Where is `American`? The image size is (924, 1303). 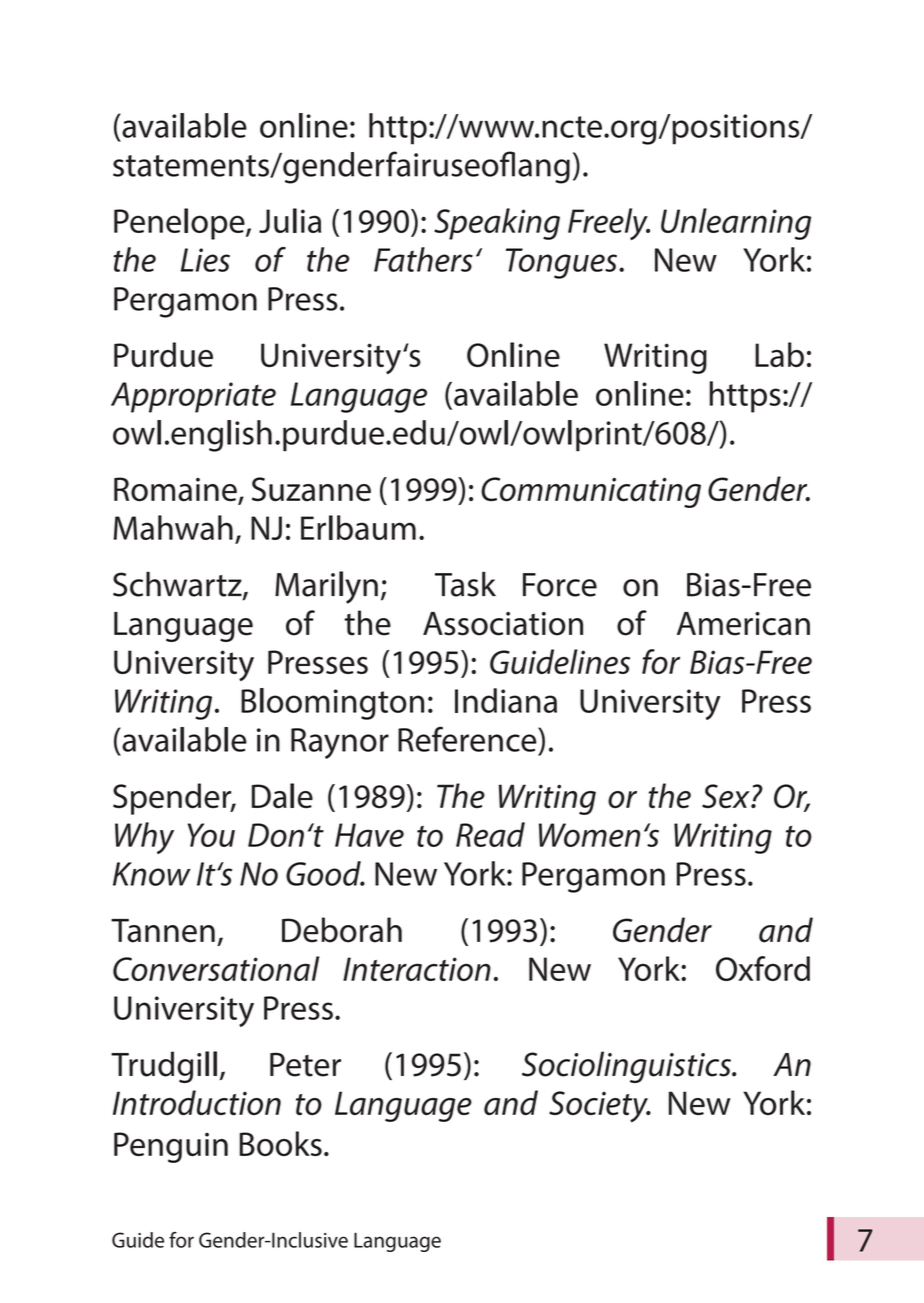 American is located at coordinates (743, 624).
